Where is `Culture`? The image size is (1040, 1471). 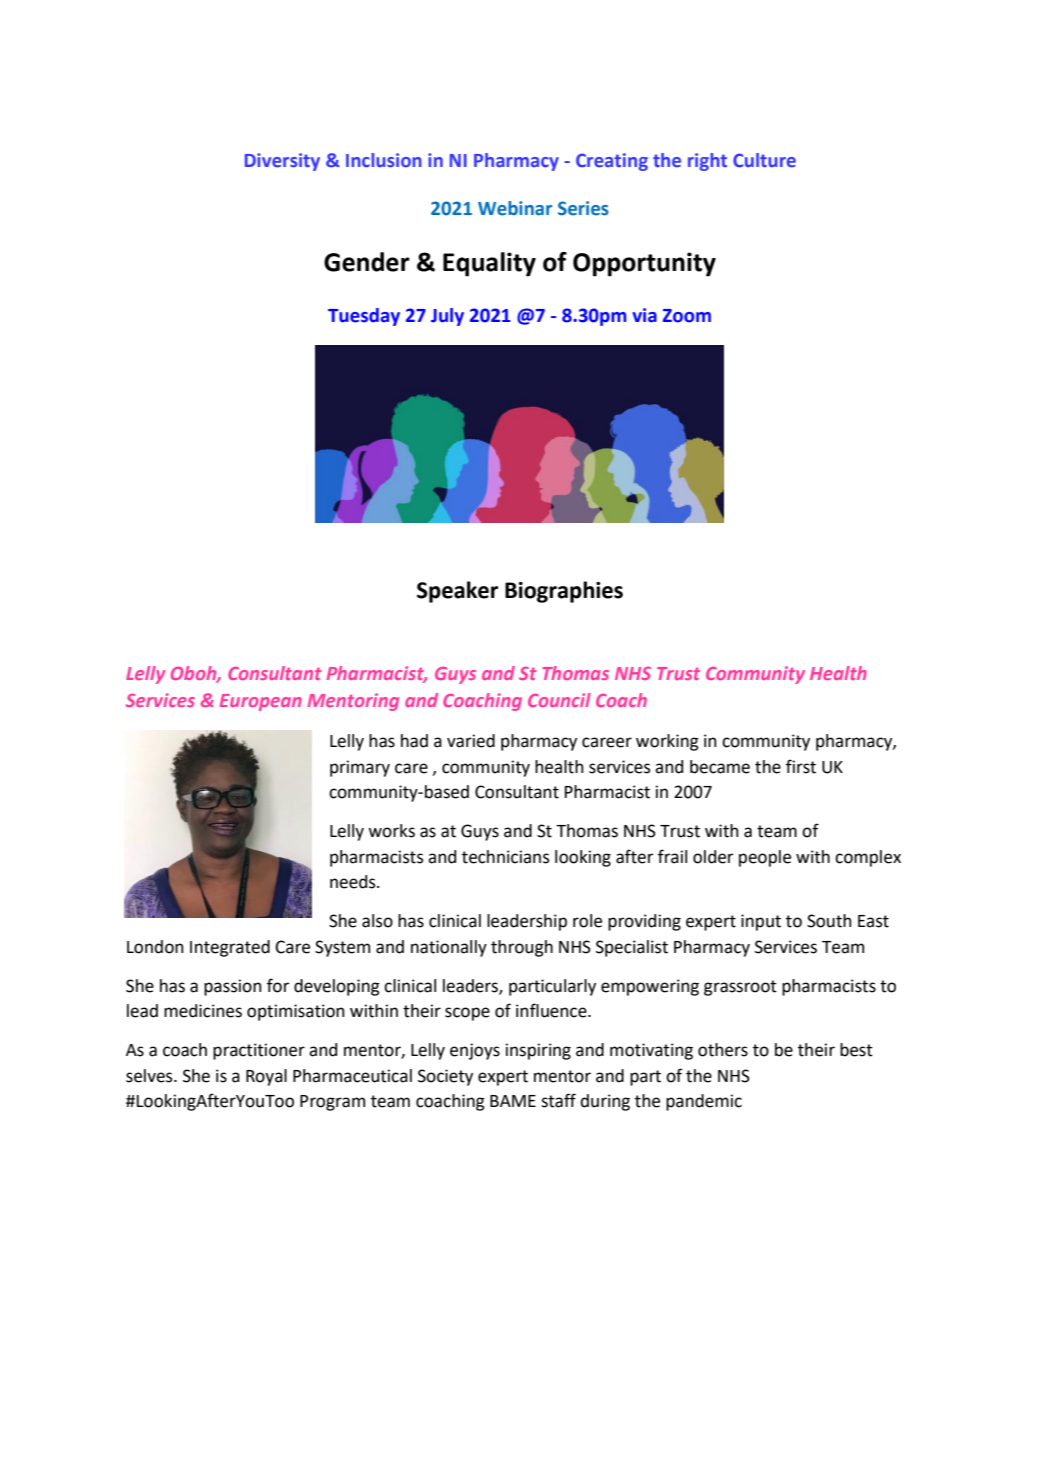 Culture is located at coordinates (764, 160).
